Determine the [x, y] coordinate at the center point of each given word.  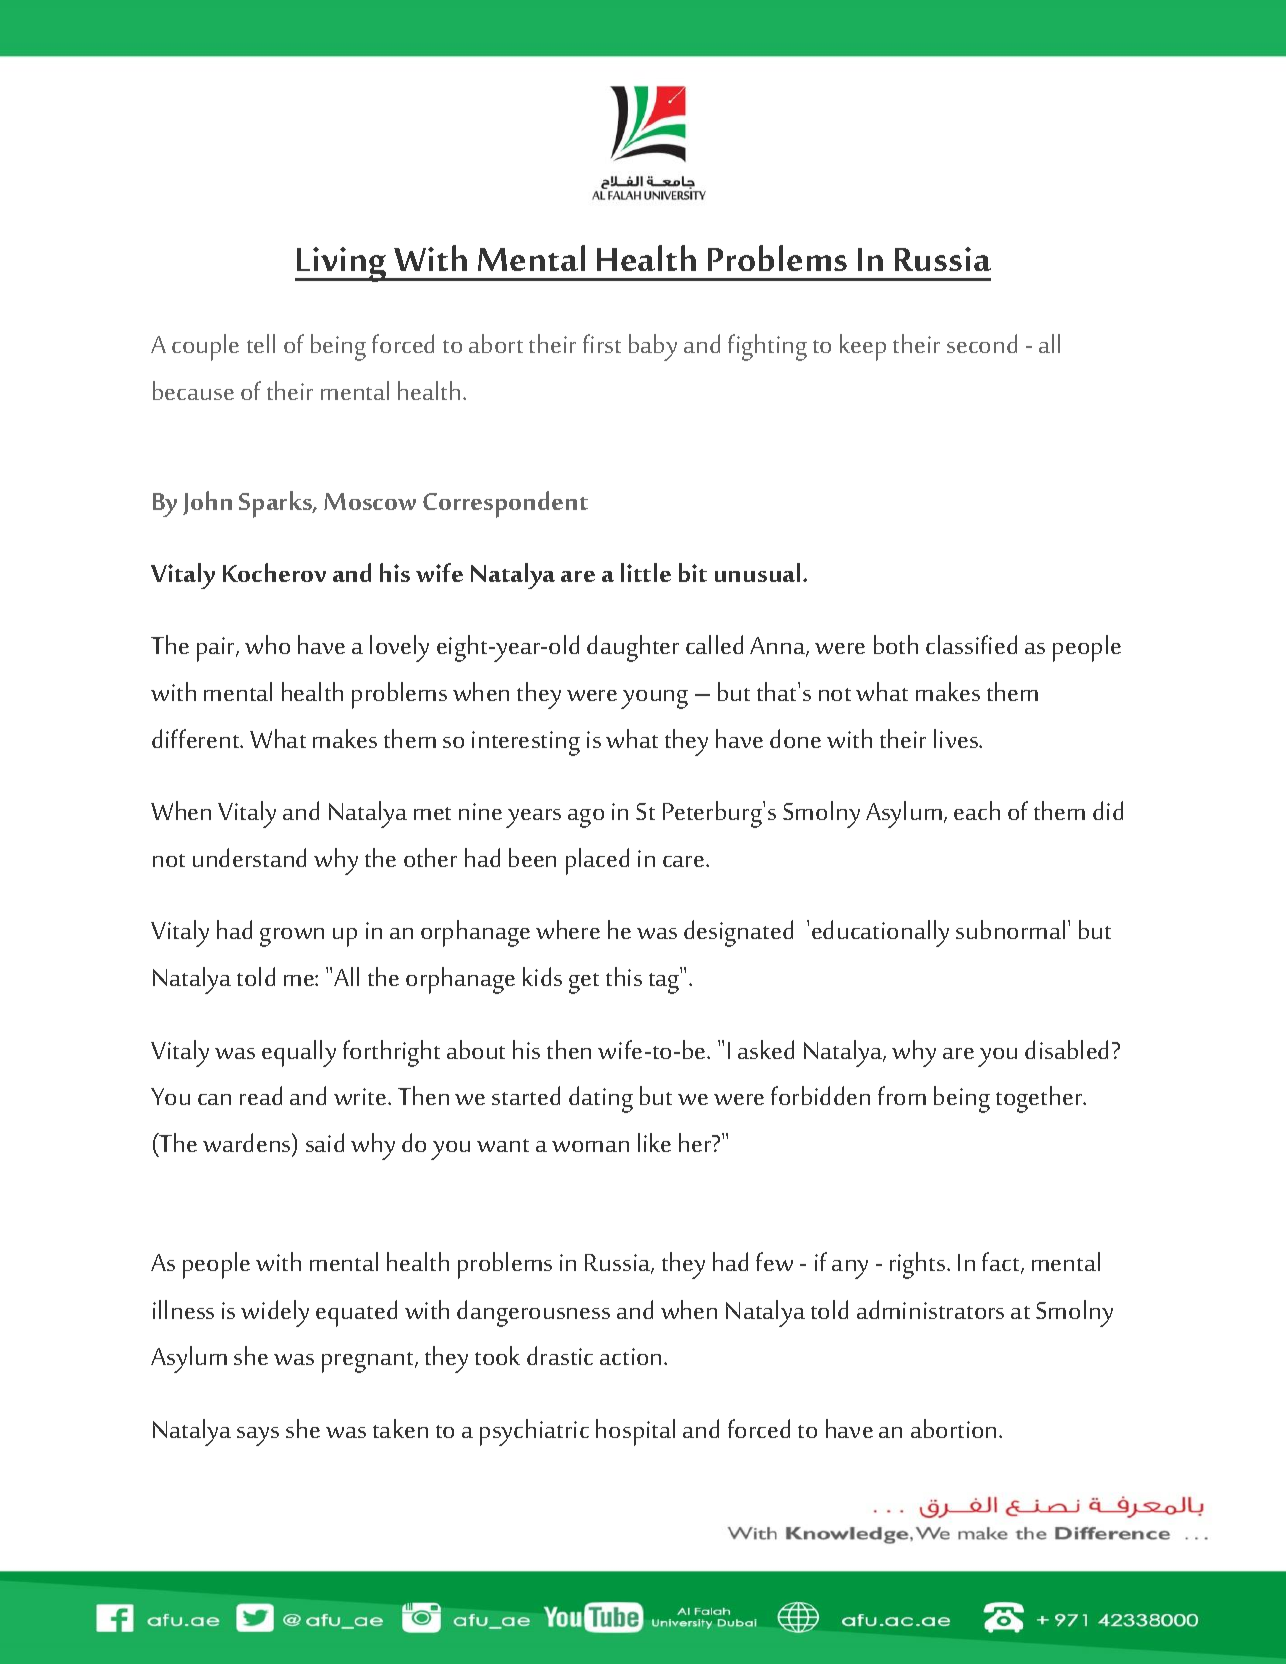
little [646, 572]
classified [971, 644]
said [325, 1142]
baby [653, 347]
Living [342, 264]
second [982, 343]
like [654, 1142]
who [267, 644]
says [258, 1436]
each [977, 810]
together [1040, 1099]
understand [249, 857]
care [685, 861]
